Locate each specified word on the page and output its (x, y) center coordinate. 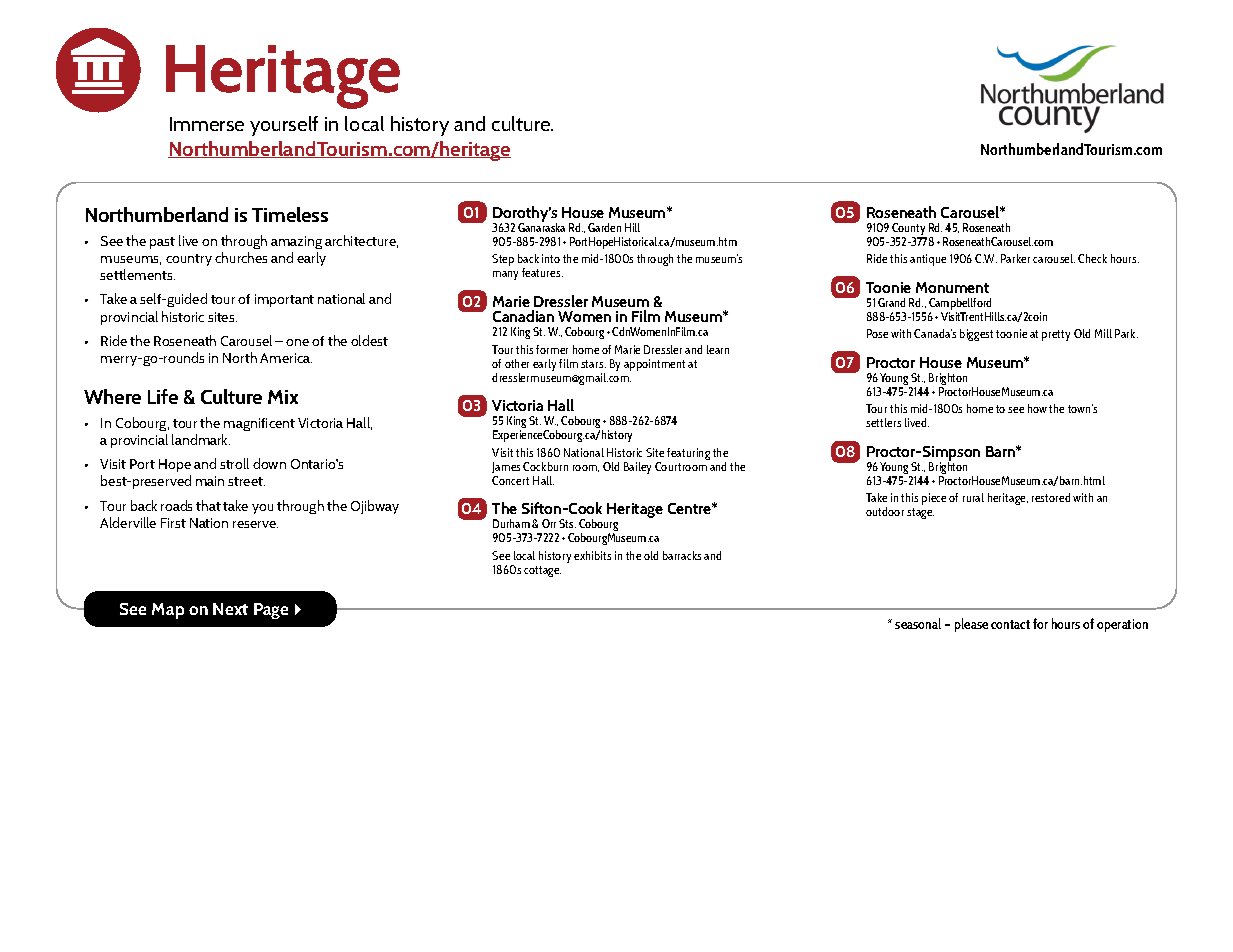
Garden (604, 227)
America (286, 358)
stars (593, 364)
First (173, 523)
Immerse (207, 124)
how (1037, 408)
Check (1092, 258)
